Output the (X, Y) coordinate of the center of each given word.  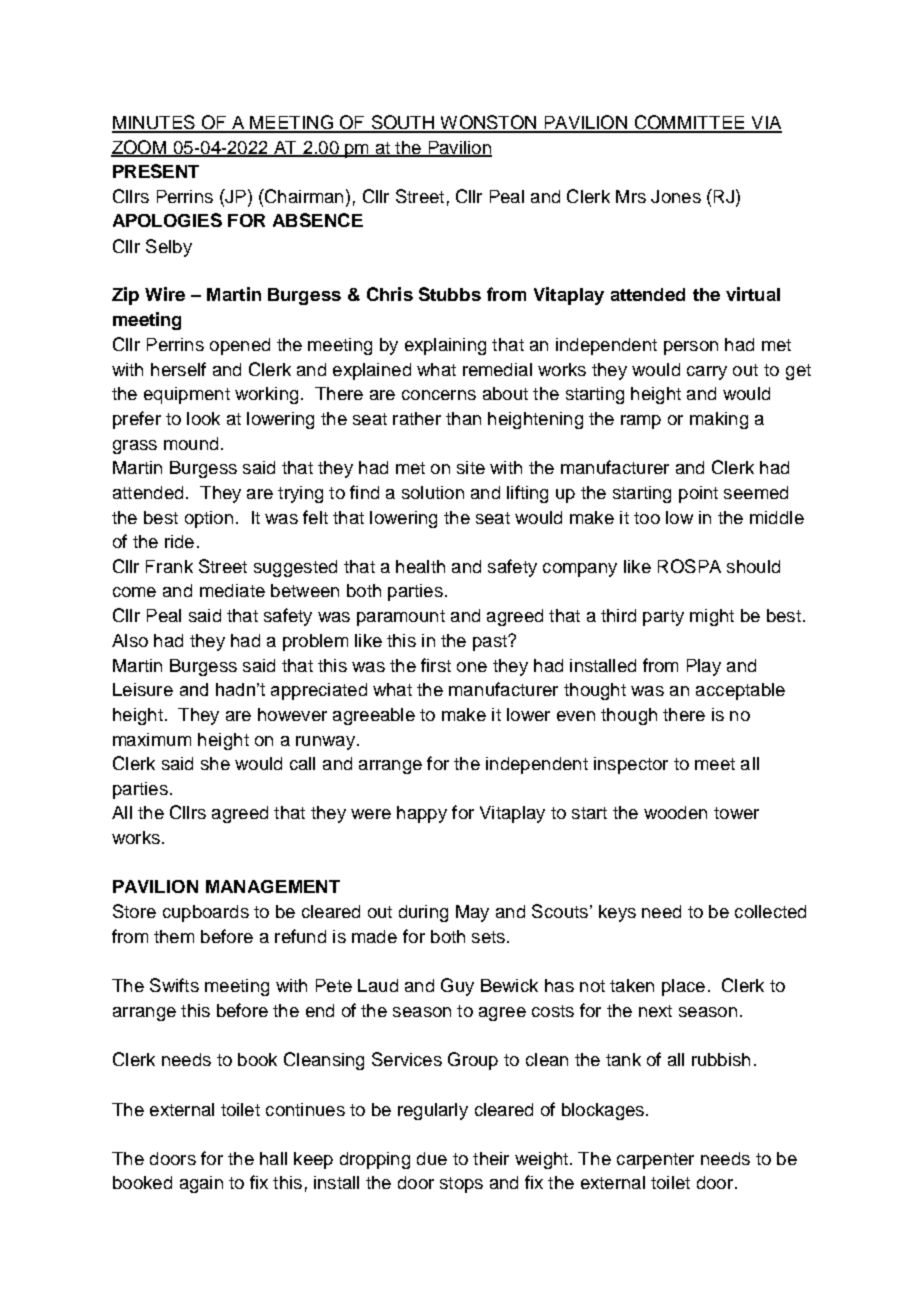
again (201, 1184)
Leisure (143, 689)
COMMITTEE (689, 123)
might (712, 617)
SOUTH (403, 123)
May (472, 913)
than (463, 418)
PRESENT (156, 171)
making (719, 420)
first (436, 665)
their (491, 1158)
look (203, 418)
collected (770, 911)
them (174, 936)
